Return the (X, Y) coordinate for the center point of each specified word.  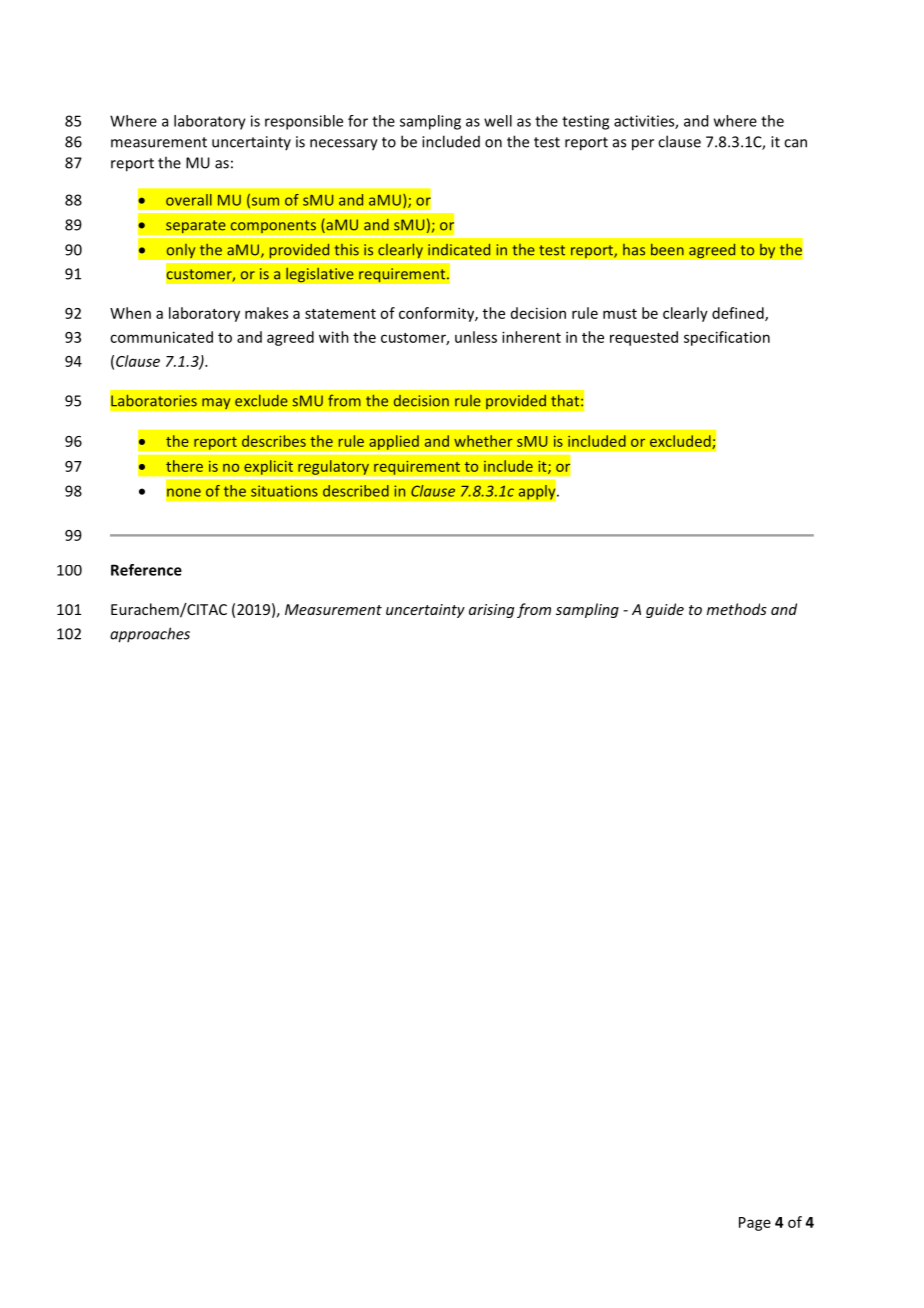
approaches (150, 635)
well (498, 121)
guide (665, 610)
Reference (146, 570)
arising (491, 611)
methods (737, 609)
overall (189, 200)
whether (483, 441)
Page (755, 1224)
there (184, 466)
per (643, 145)
